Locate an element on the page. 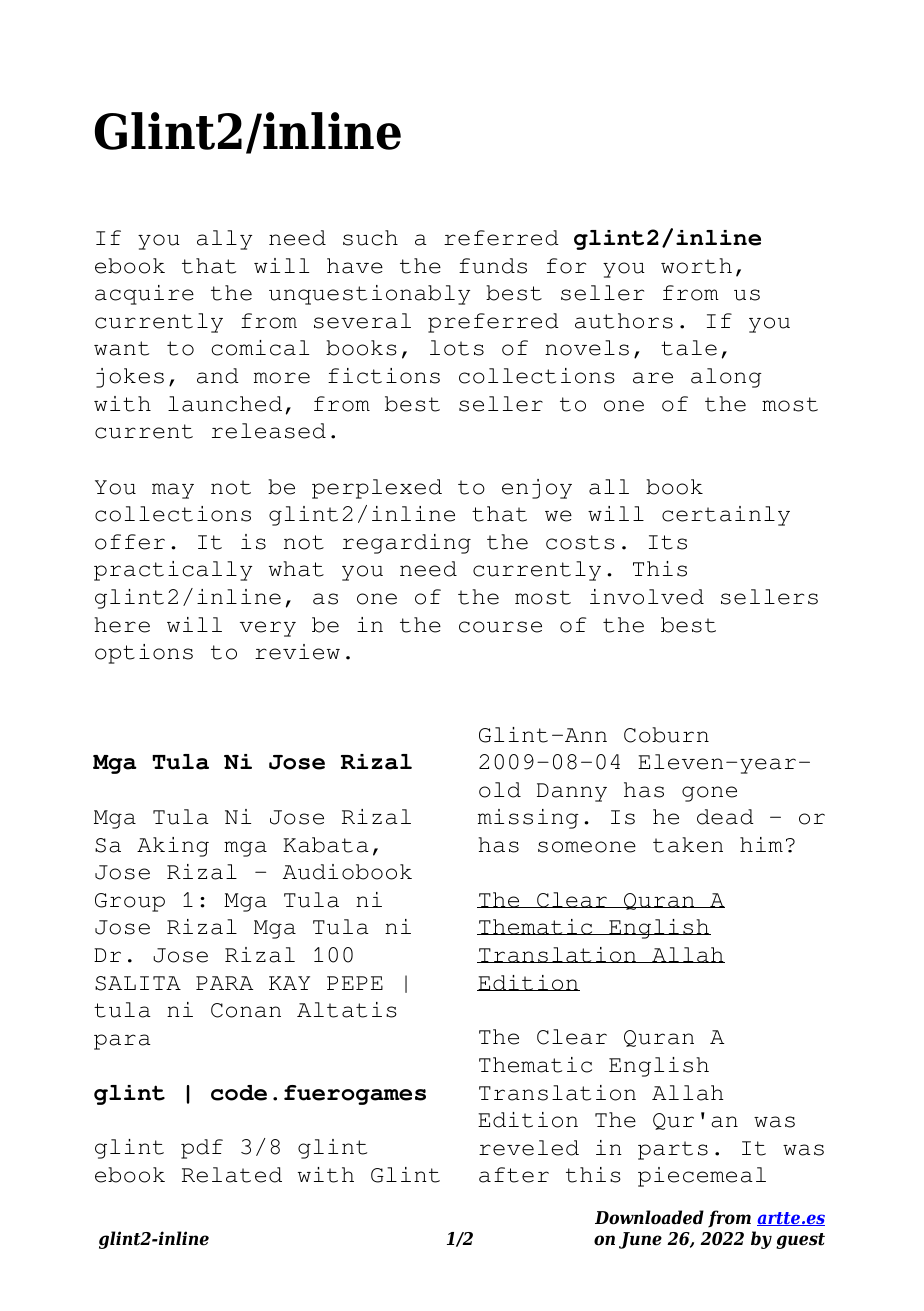 The height and width of the image is (1311, 924). taken is located at coordinates (688, 845).
